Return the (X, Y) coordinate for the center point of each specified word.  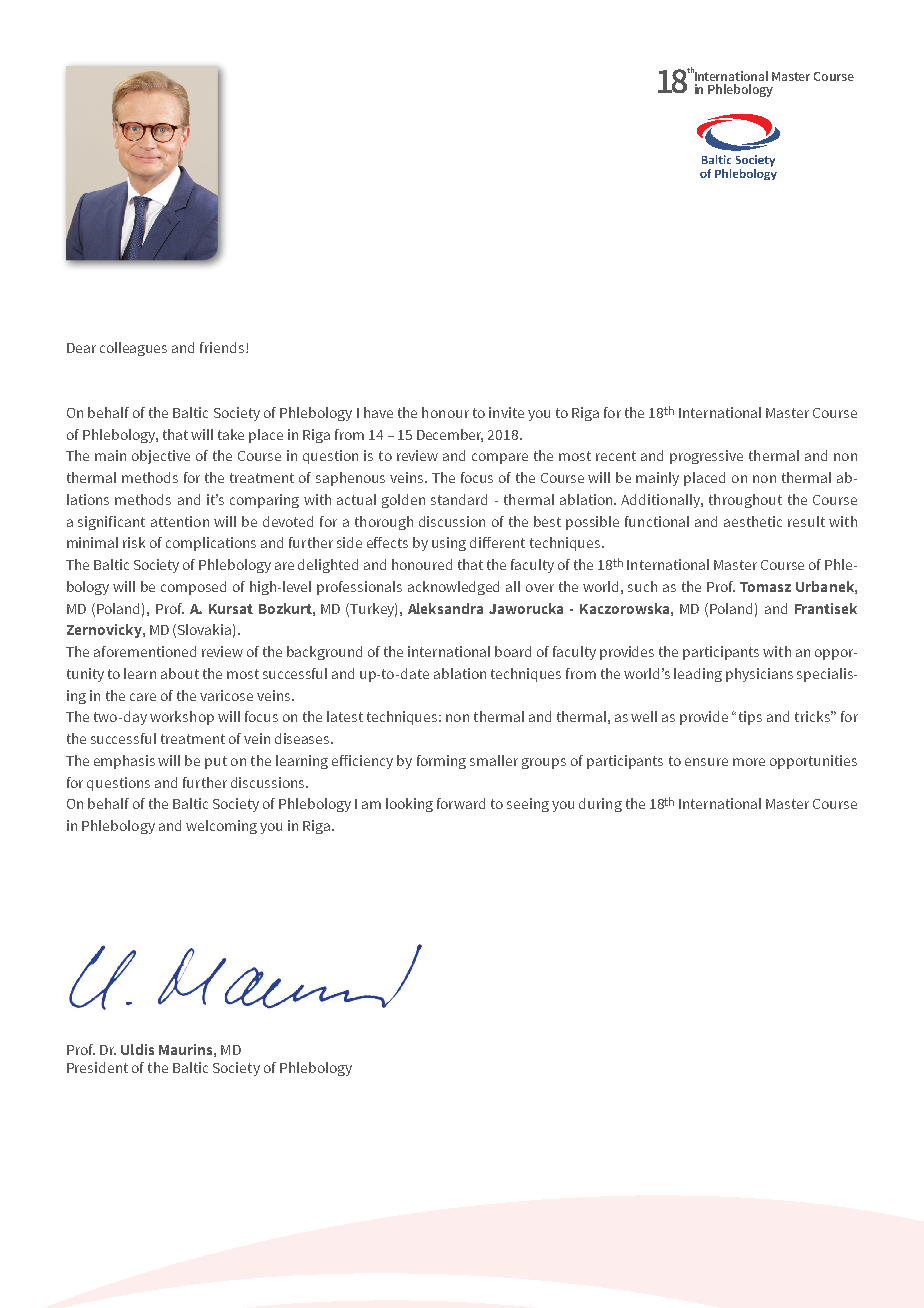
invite (506, 412)
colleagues (133, 349)
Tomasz (765, 587)
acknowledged (453, 588)
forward (461, 803)
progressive (706, 457)
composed (193, 588)
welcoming (221, 827)
